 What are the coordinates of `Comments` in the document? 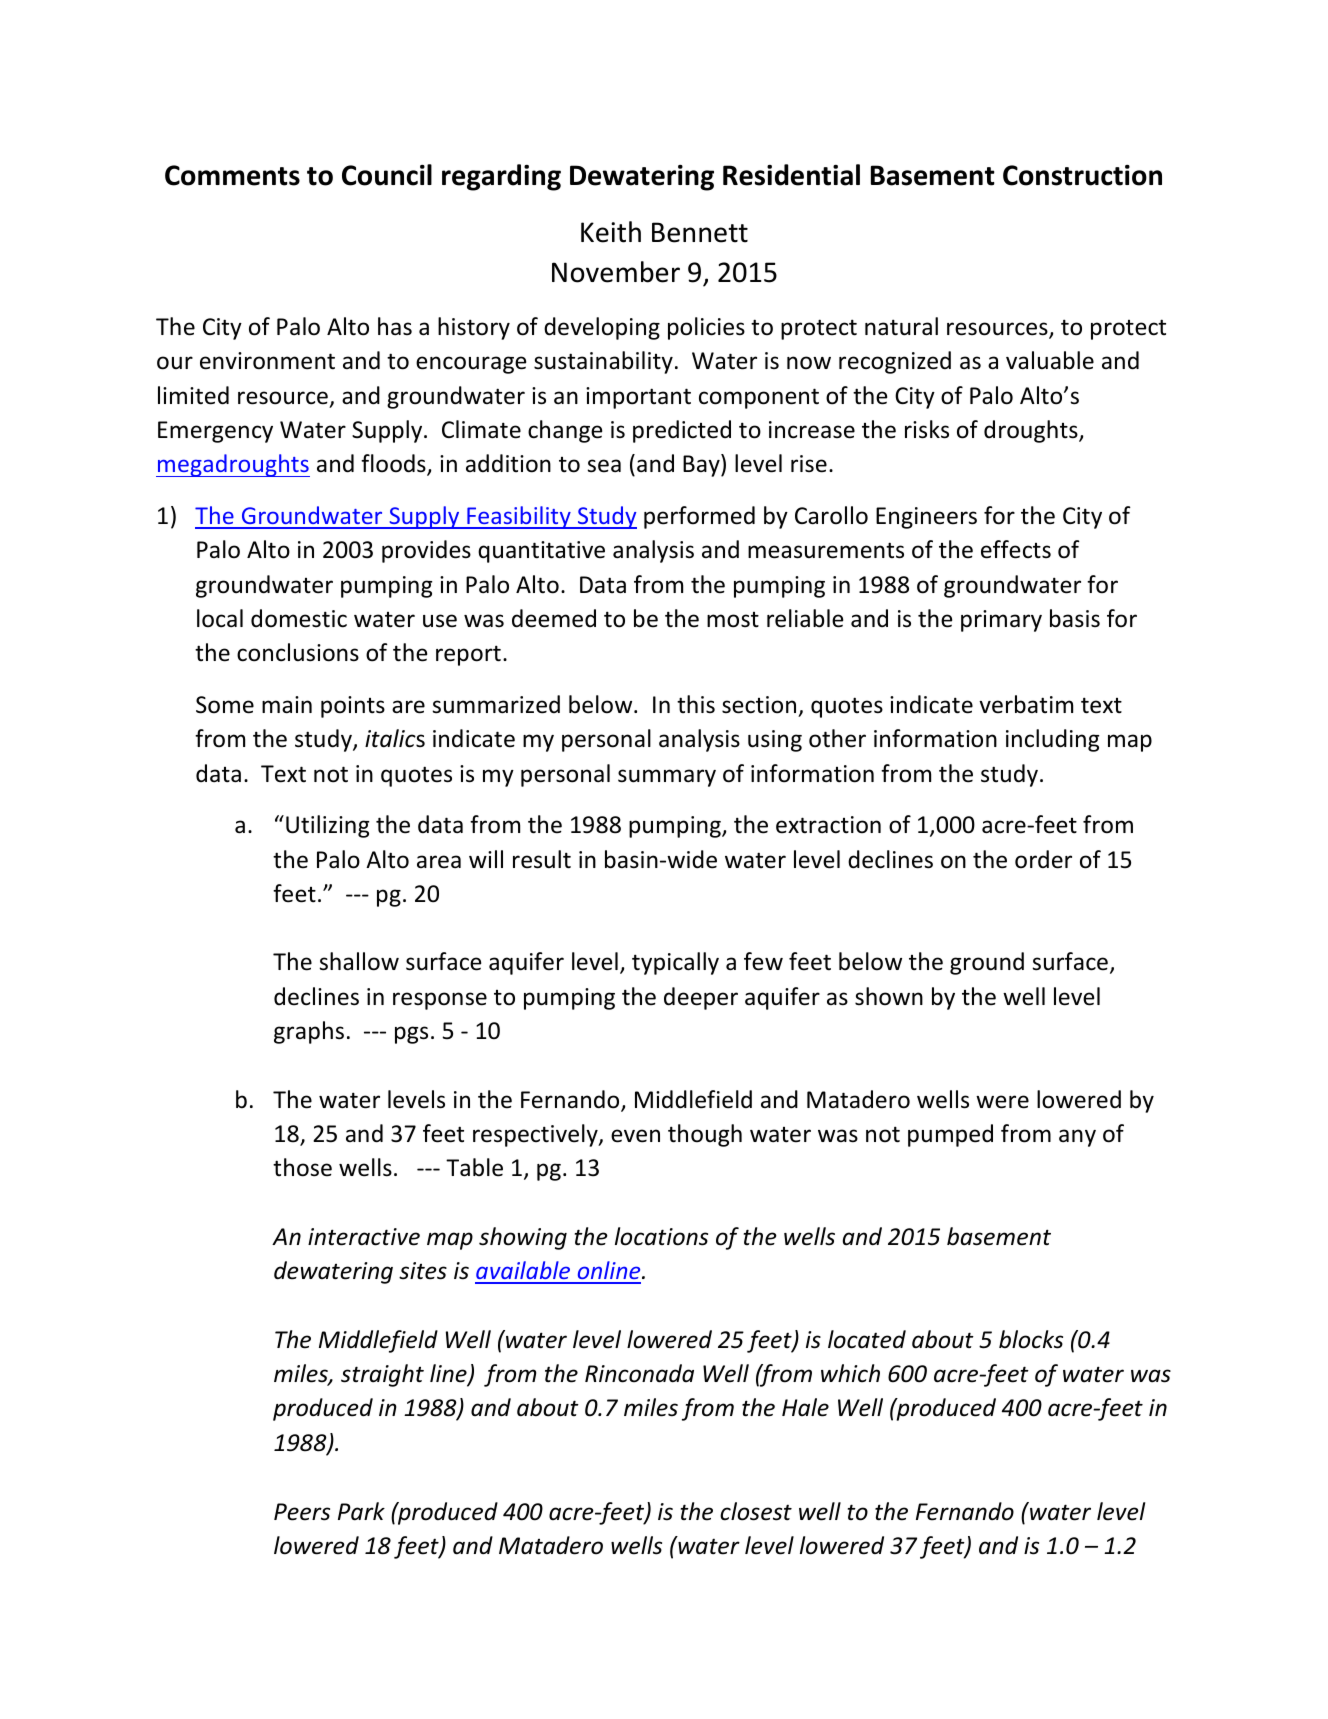 It's located at (232, 175).
